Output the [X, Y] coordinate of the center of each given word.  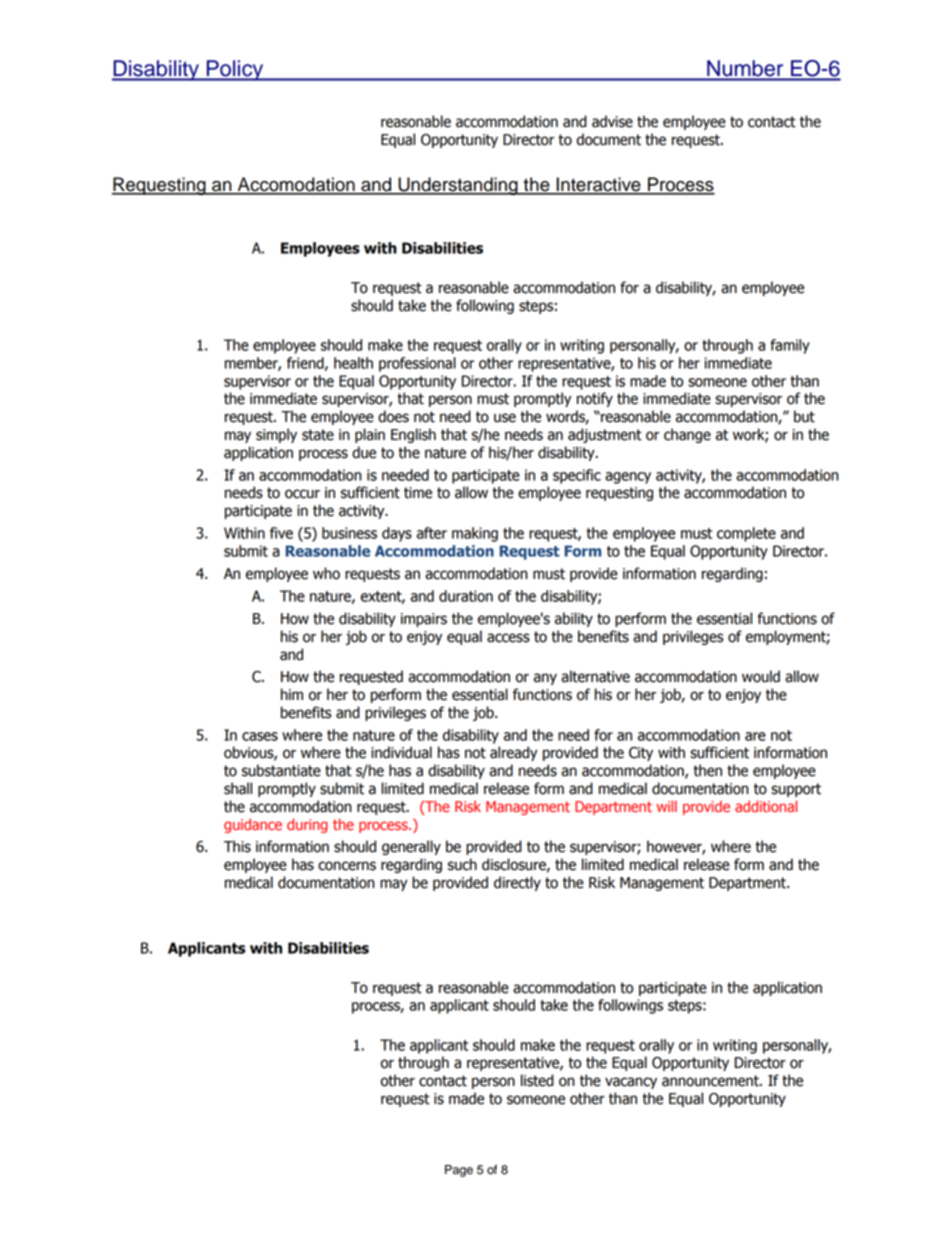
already [513, 753]
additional [766, 806]
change [687, 435]
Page [459, 1171]
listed [537, 1080]
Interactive [598, 185]
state [318, 435]
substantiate [281, 770]
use [505, 418]
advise [612, 121]
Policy [235, 70]
